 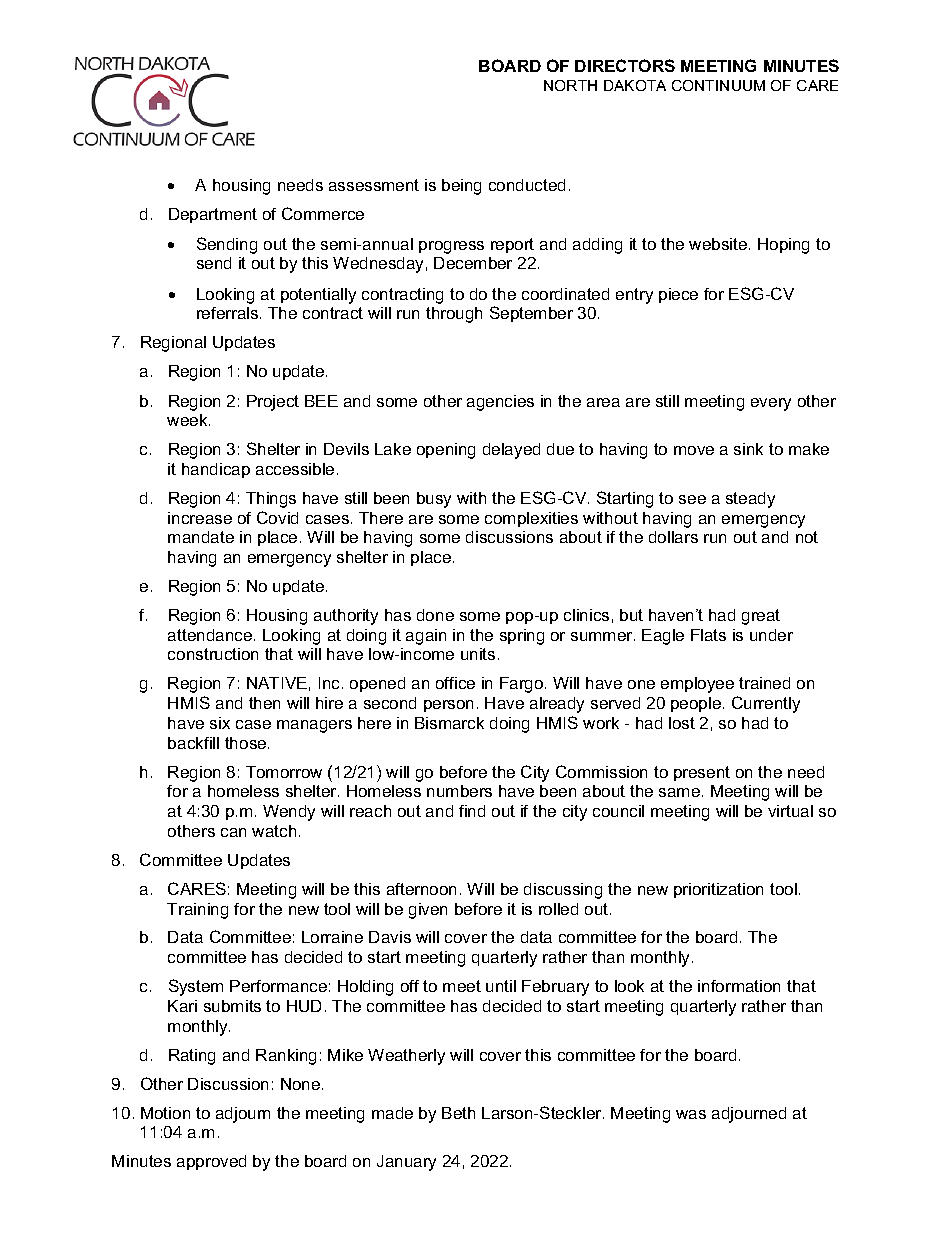 What do you see at coordinates (213, 215) in the page?
I see `Department` at bounding box center [213, 215].
